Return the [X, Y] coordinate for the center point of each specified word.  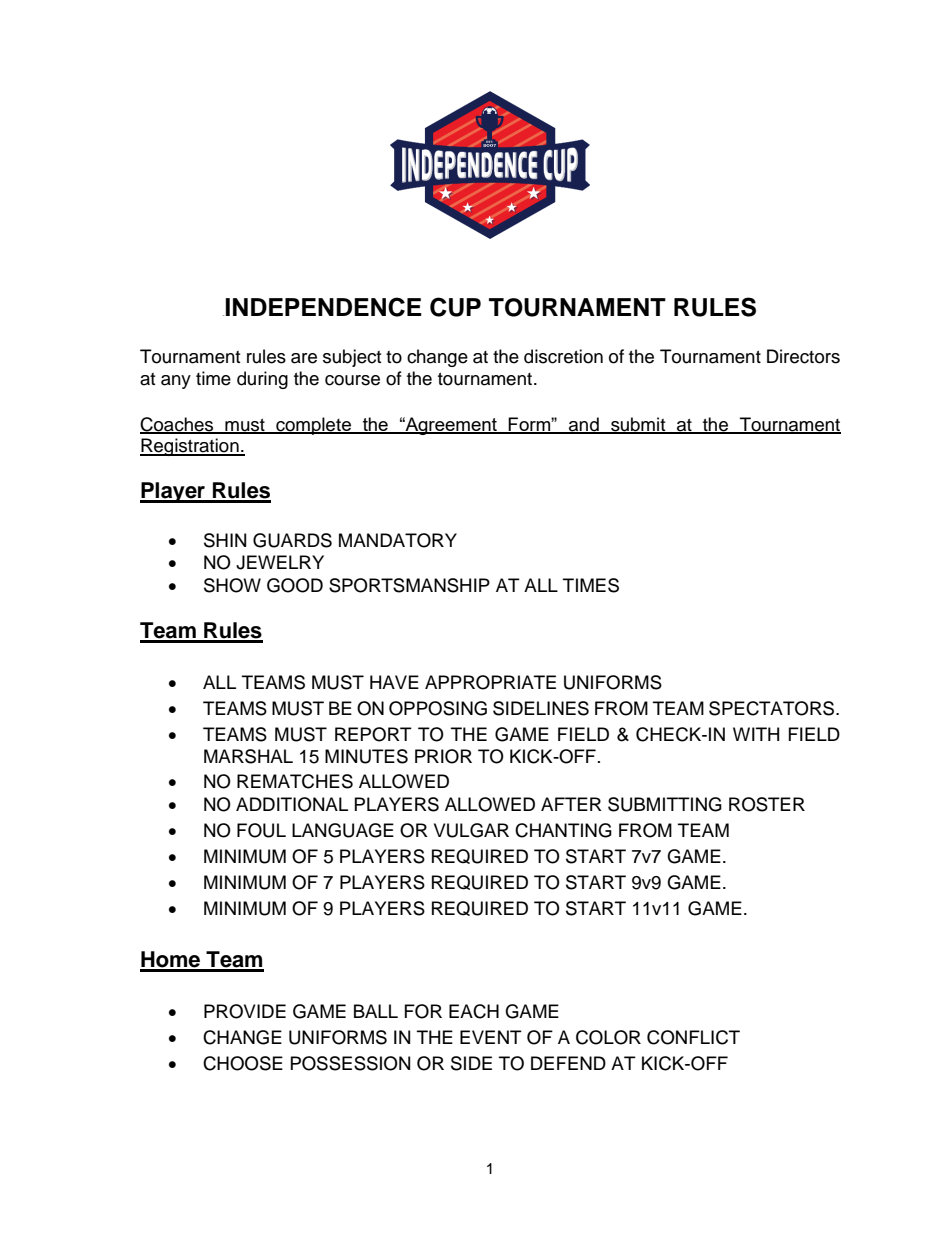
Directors [803, 356]
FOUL [261, 830]
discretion [563, 356]
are [304, 358]
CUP [455, 307]
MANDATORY [398, 540]
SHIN [225, 540]
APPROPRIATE [490, 682]
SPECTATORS [773, 708]
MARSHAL [248, 756]
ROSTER [767, 804]
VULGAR [471, 830]
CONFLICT [693, 1037]
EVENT [491, 1037]
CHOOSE [243, 1063]
